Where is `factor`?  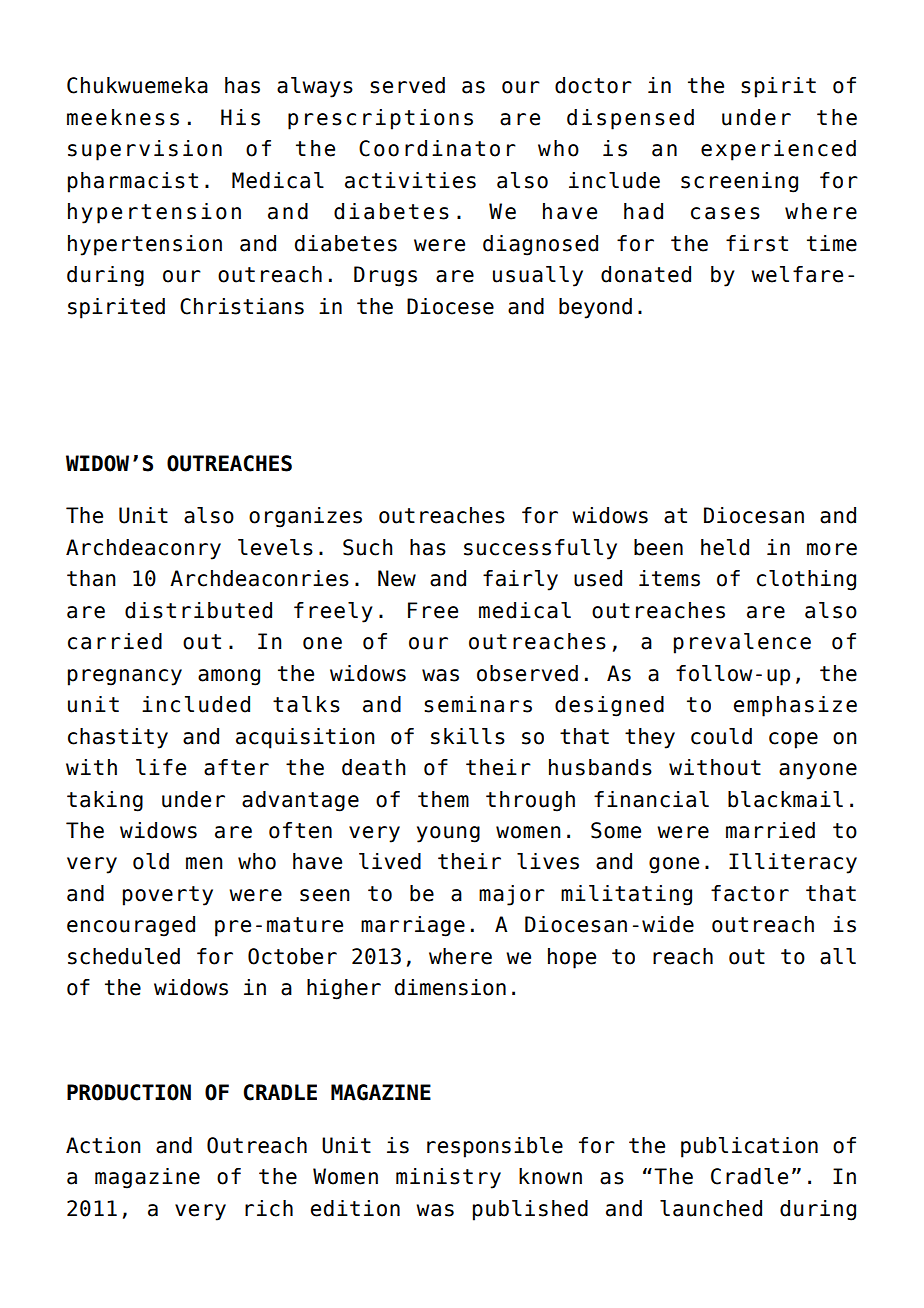
factor is located at coordinates (750, 893).
